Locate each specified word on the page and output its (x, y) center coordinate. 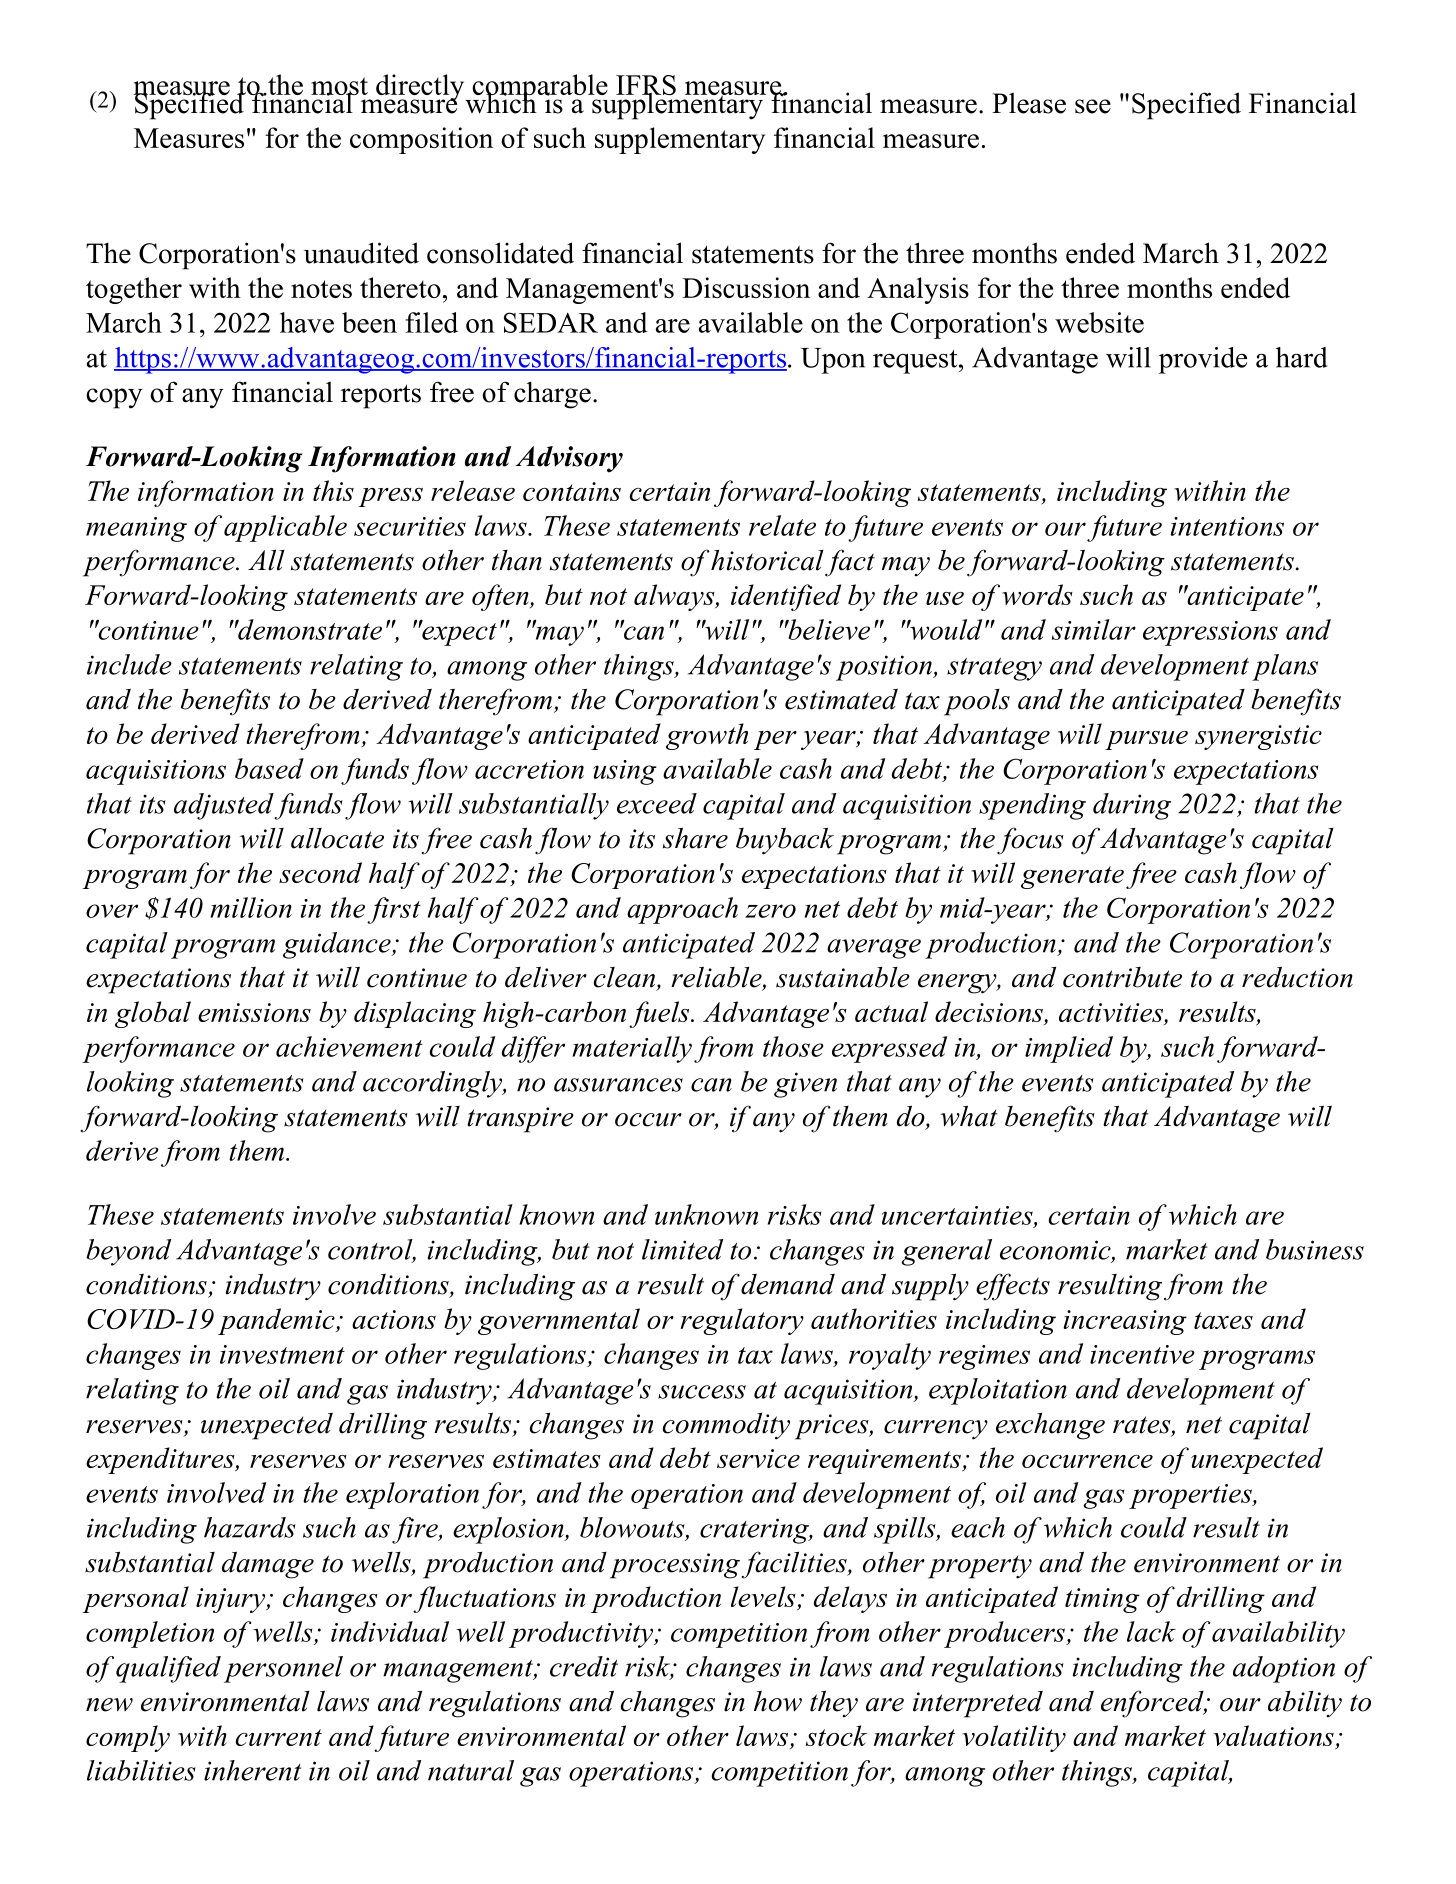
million (251, 907)
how (778, 1701)
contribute (1122, 977)
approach (682, 910)
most (339, 87)
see (1093, 106)
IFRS (646, 86)
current (279, 1737)
